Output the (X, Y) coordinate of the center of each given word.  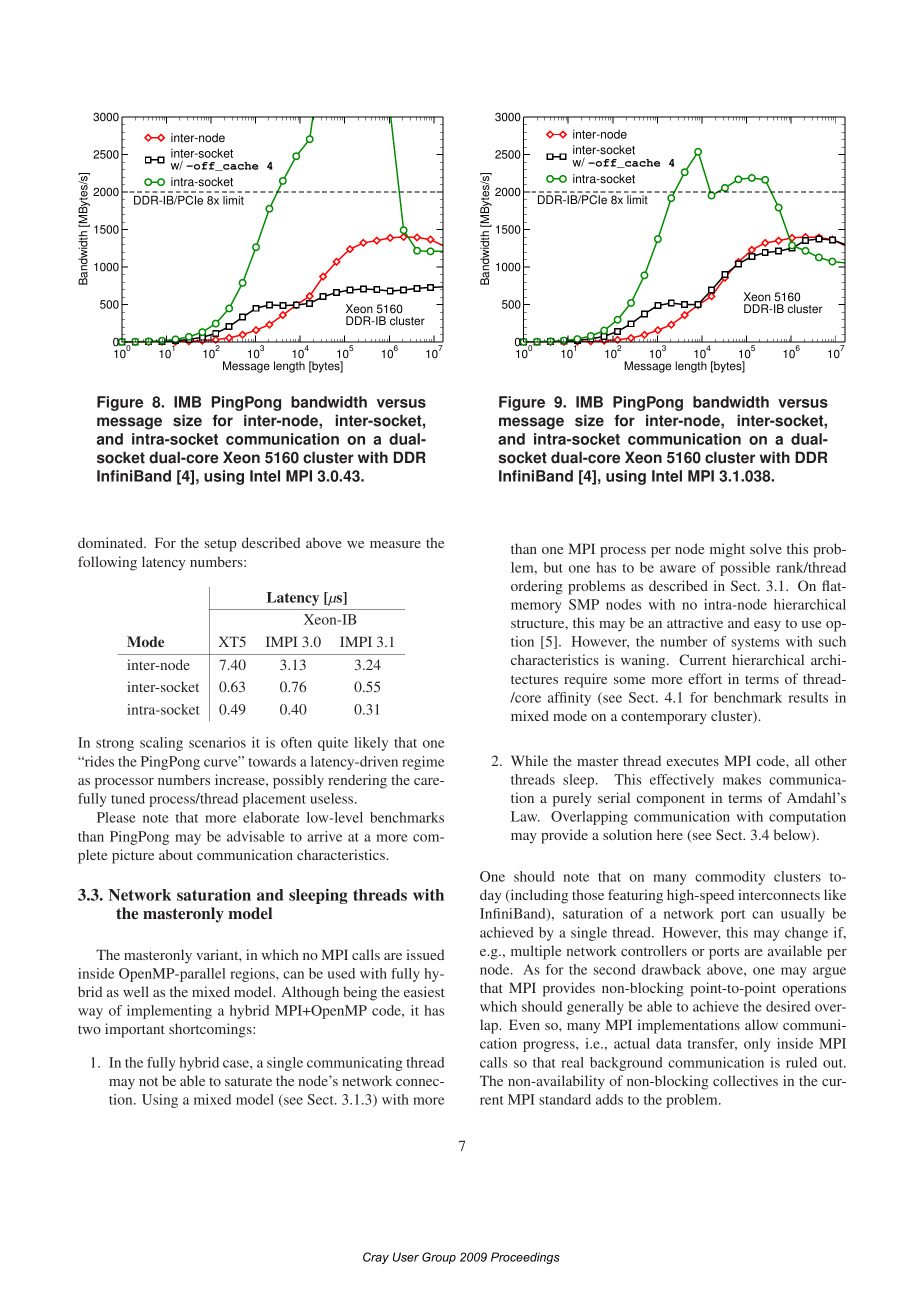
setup (220, 545)
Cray (376, 1258)
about (176, 854)
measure (395, 544)
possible (745, 569)
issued (425, 954)
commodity (730, 878)
